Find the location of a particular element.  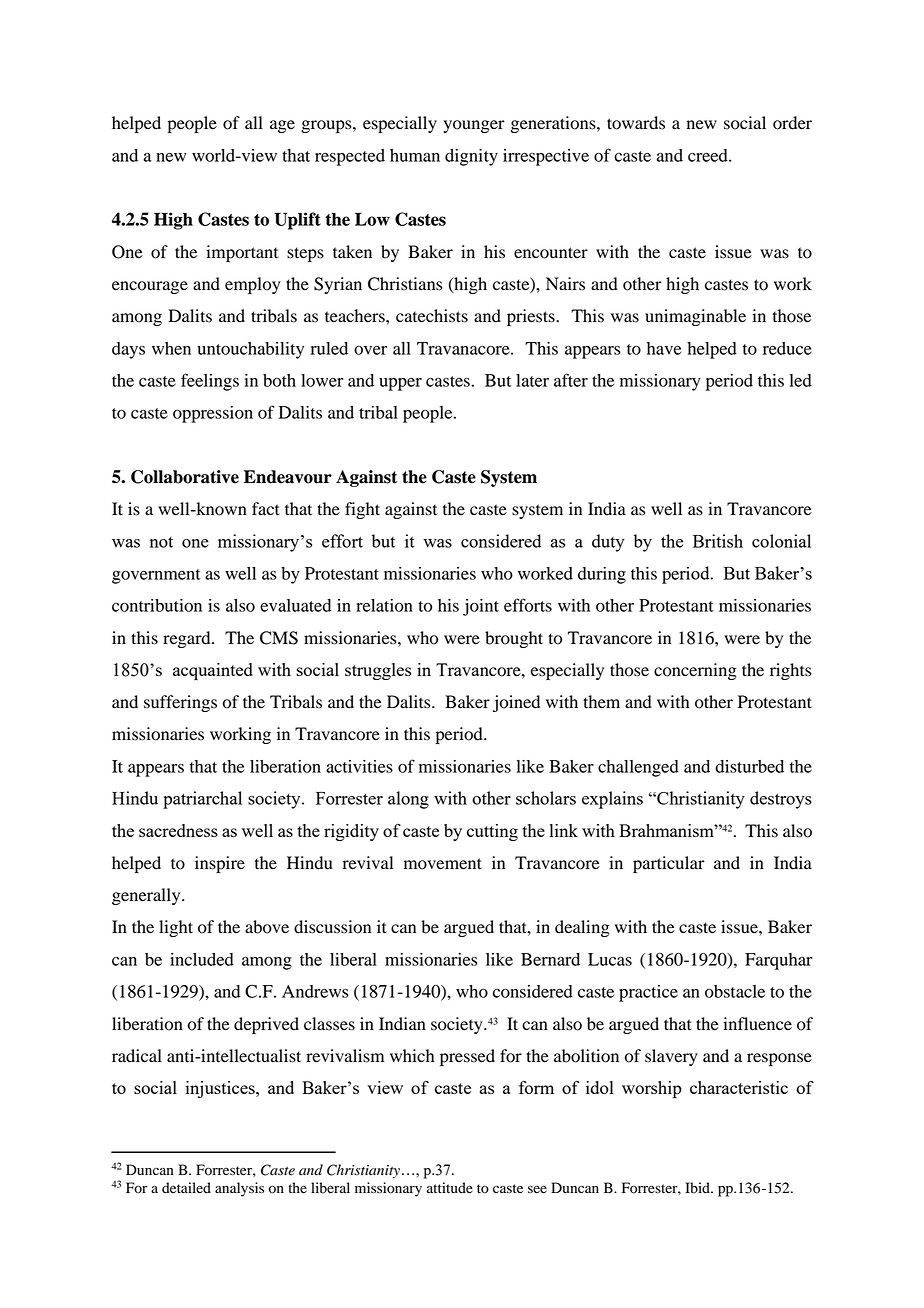

dignity is located at coordinates (471, 157).
